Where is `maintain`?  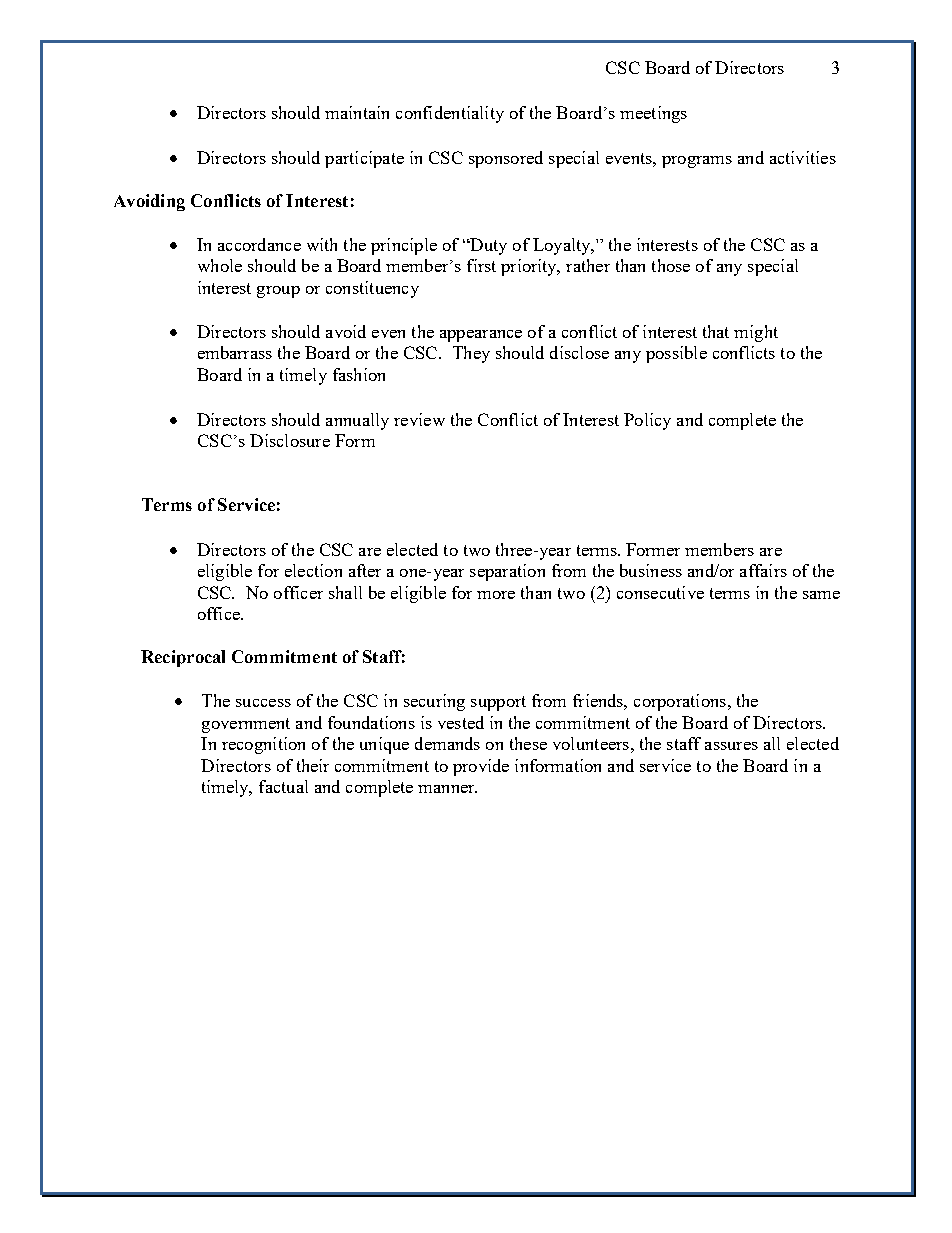
maintain is located at coordinates (357, 112).
